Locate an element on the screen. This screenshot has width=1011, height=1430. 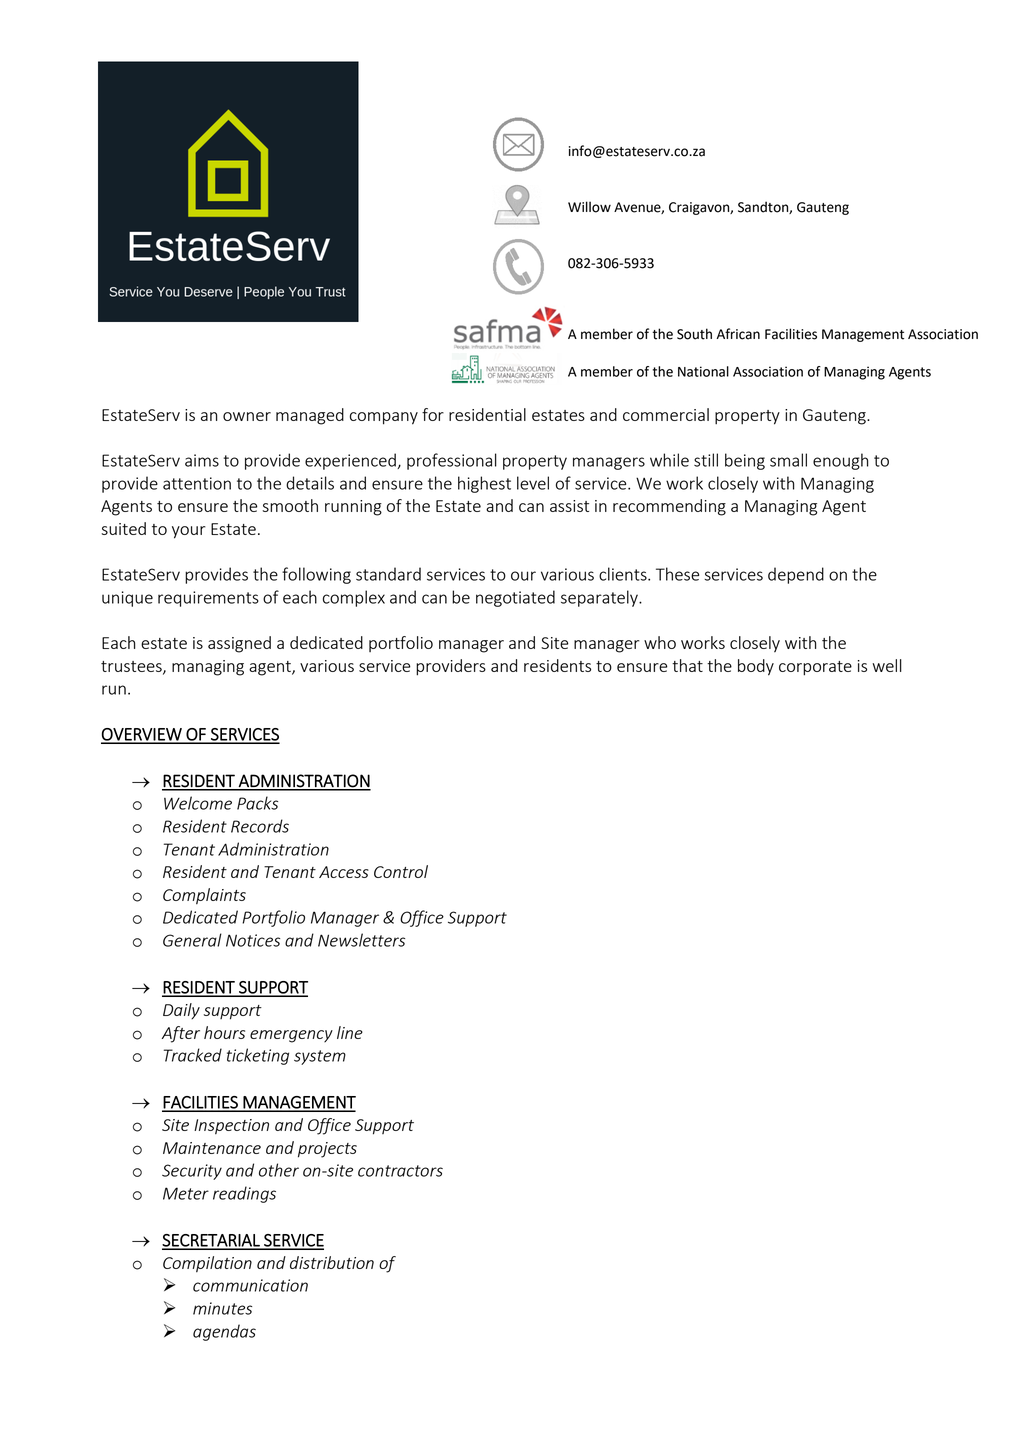
minutes is located at coordinates (222, 1308).
